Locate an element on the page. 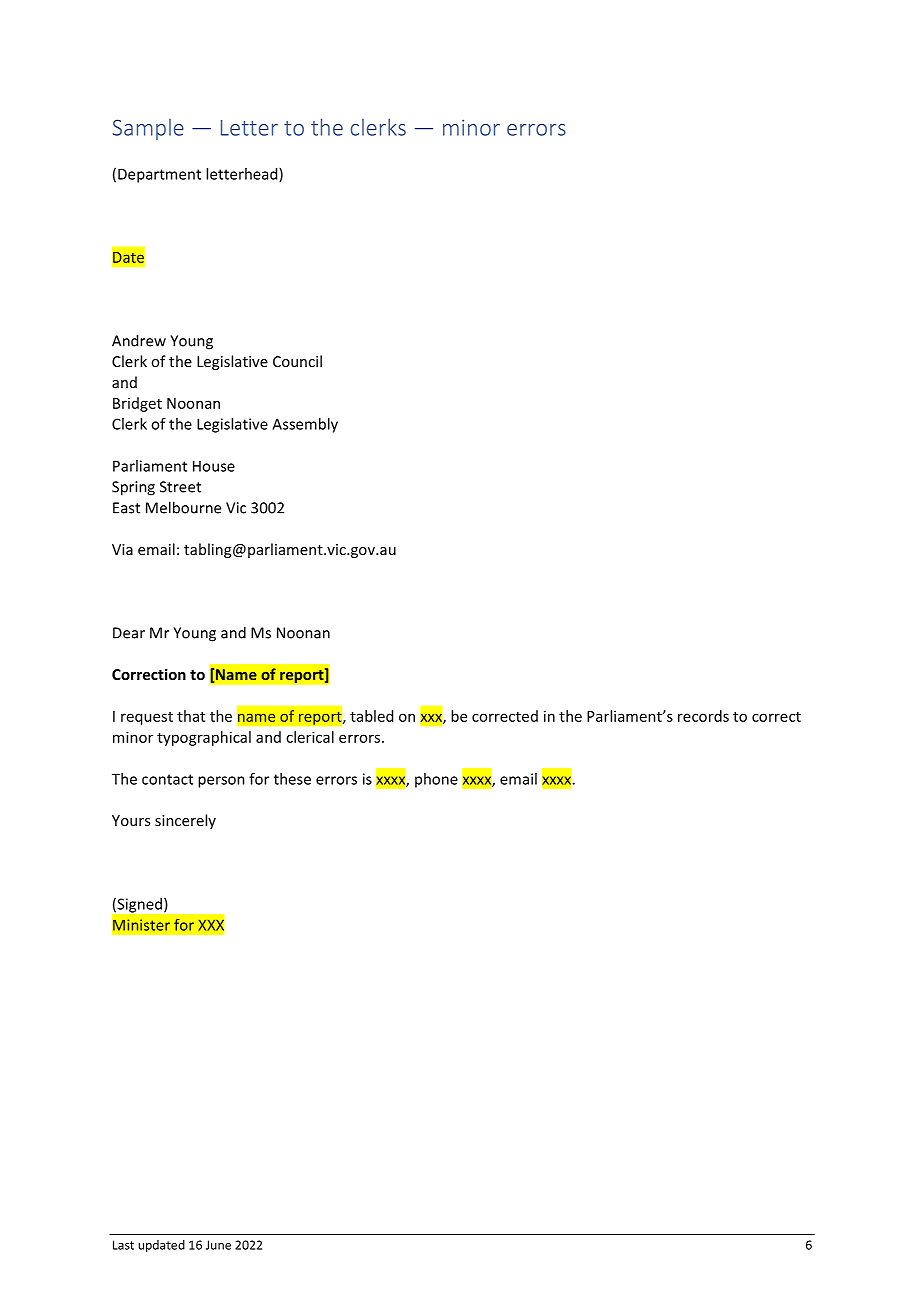  tabled is located at coordinates (371, 716).
